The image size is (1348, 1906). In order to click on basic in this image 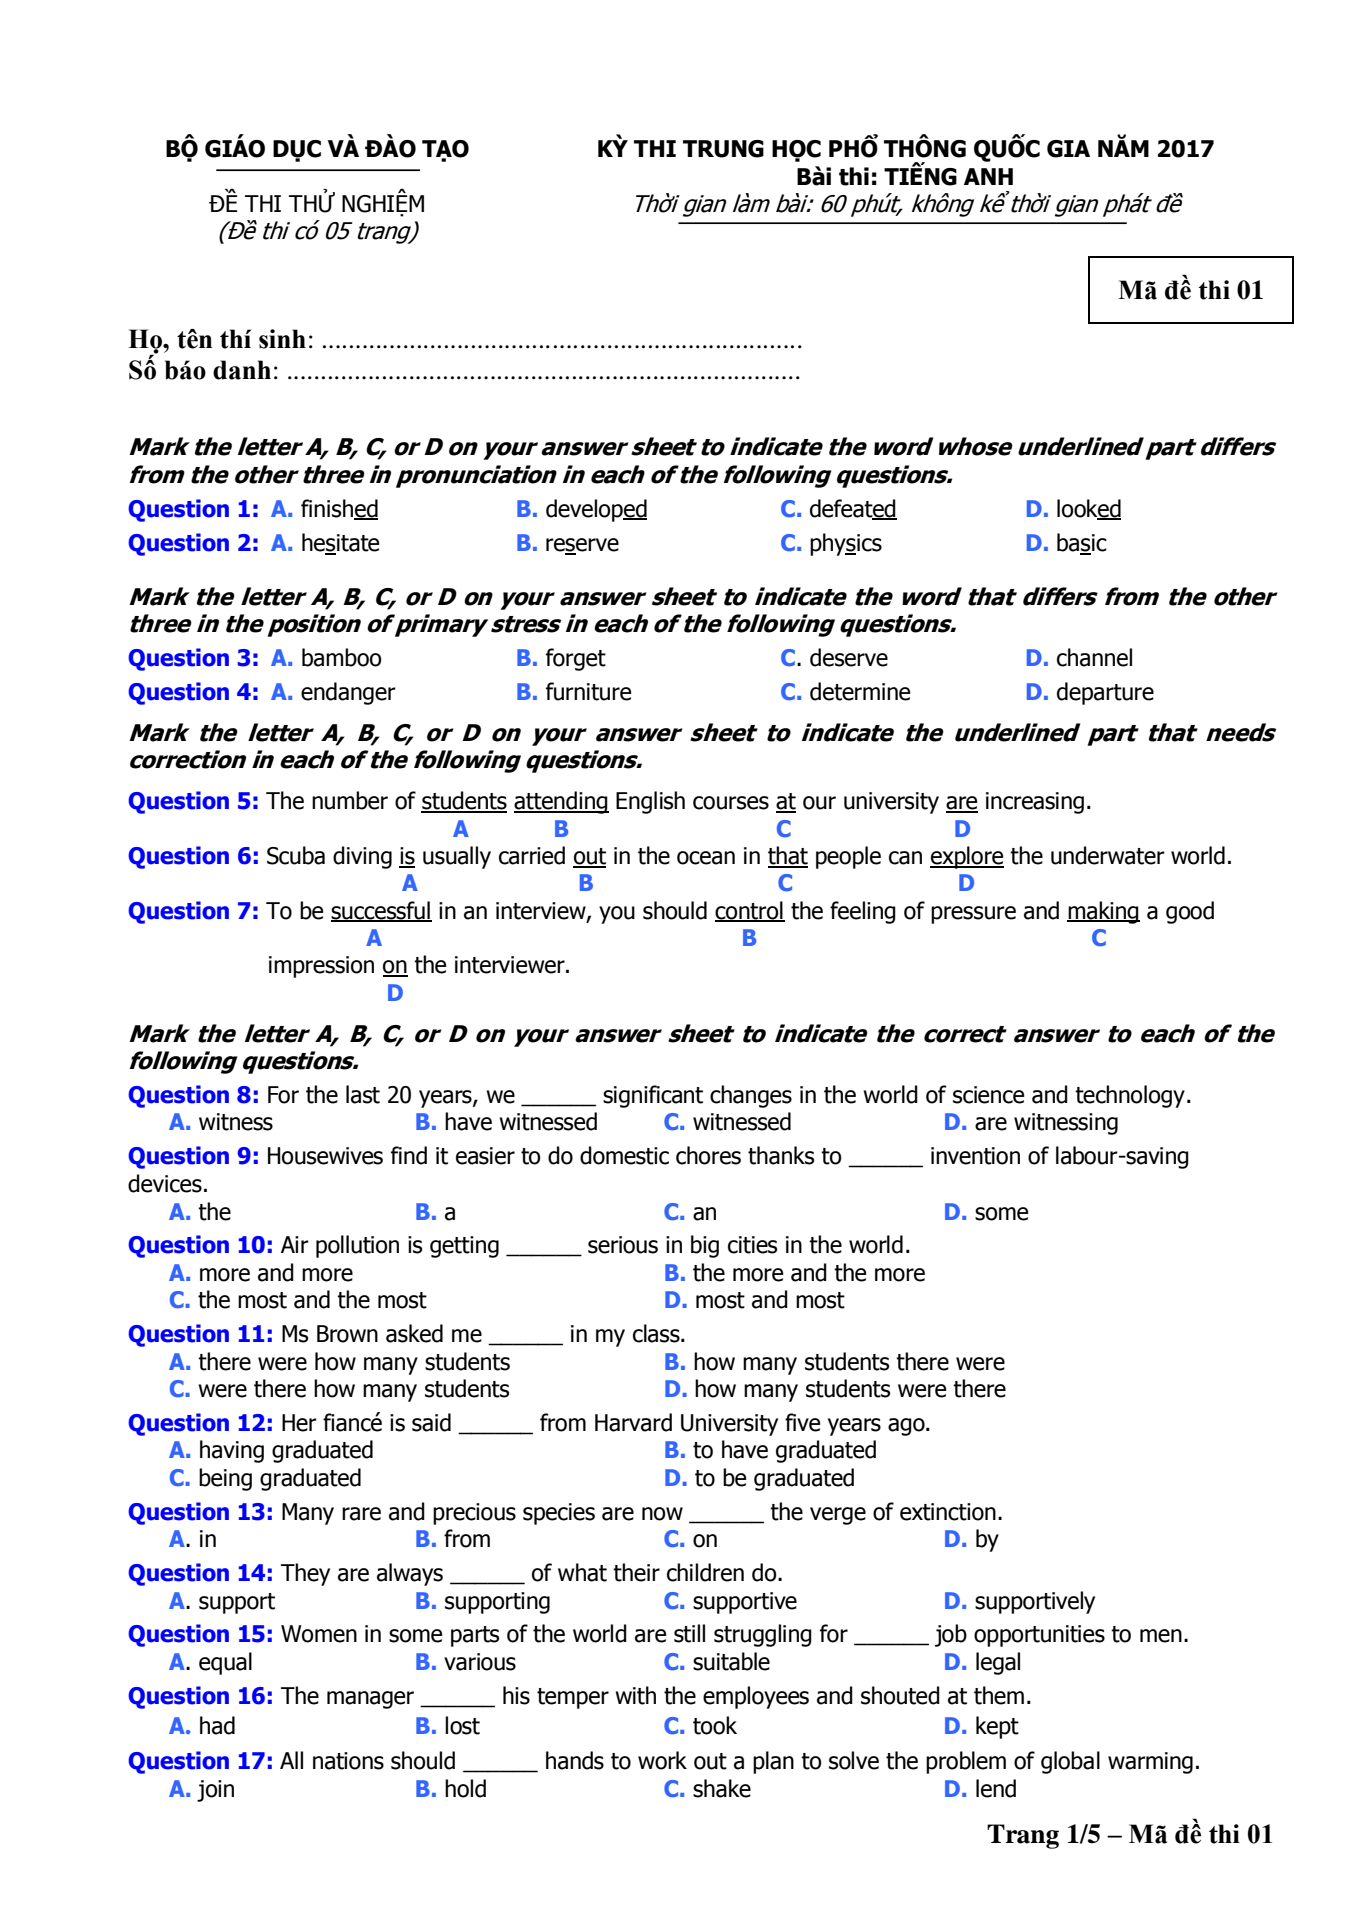, I will do `click(1082, 543)`.
